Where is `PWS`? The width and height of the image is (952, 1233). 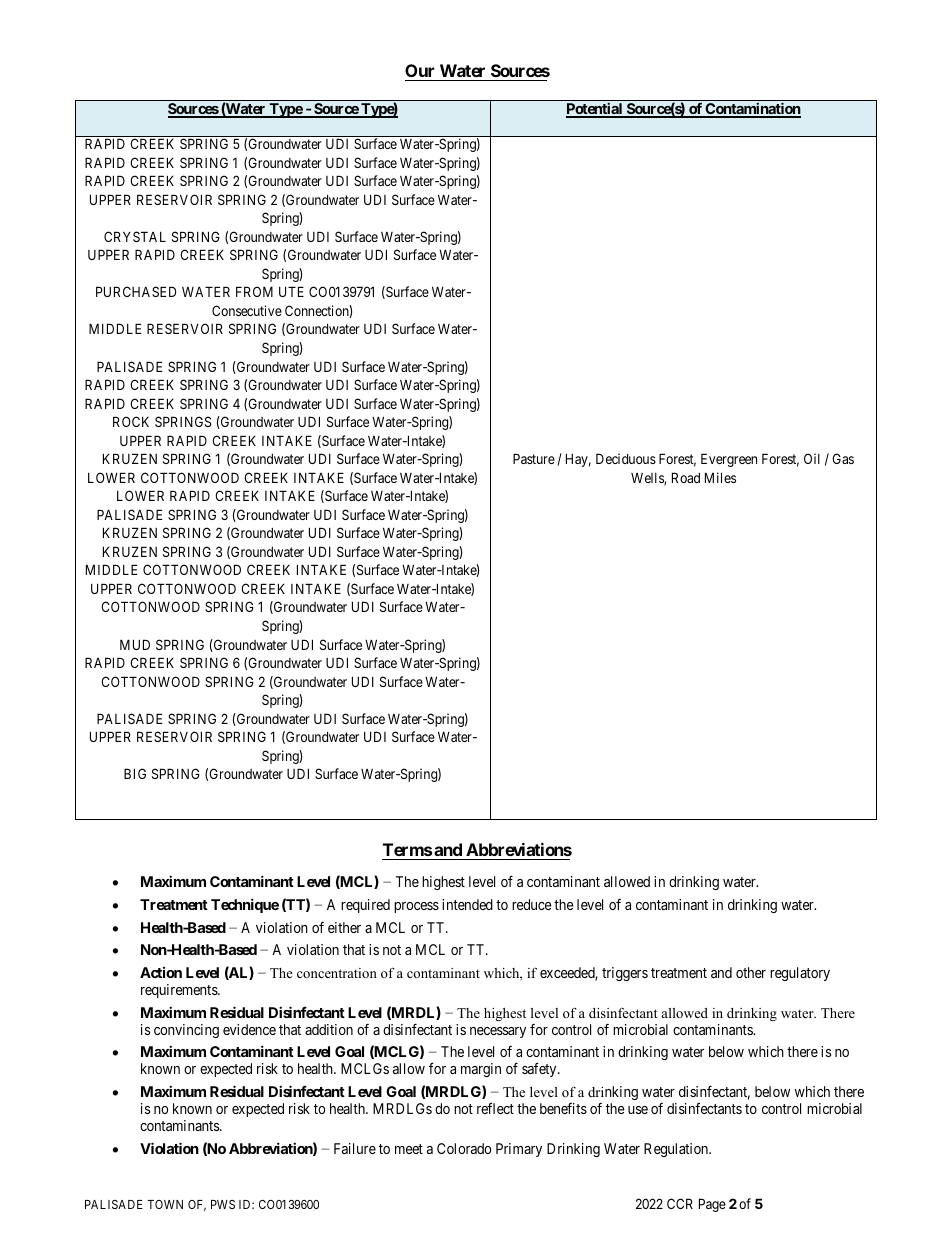
PWS is located at coordinates (223, 1204).
